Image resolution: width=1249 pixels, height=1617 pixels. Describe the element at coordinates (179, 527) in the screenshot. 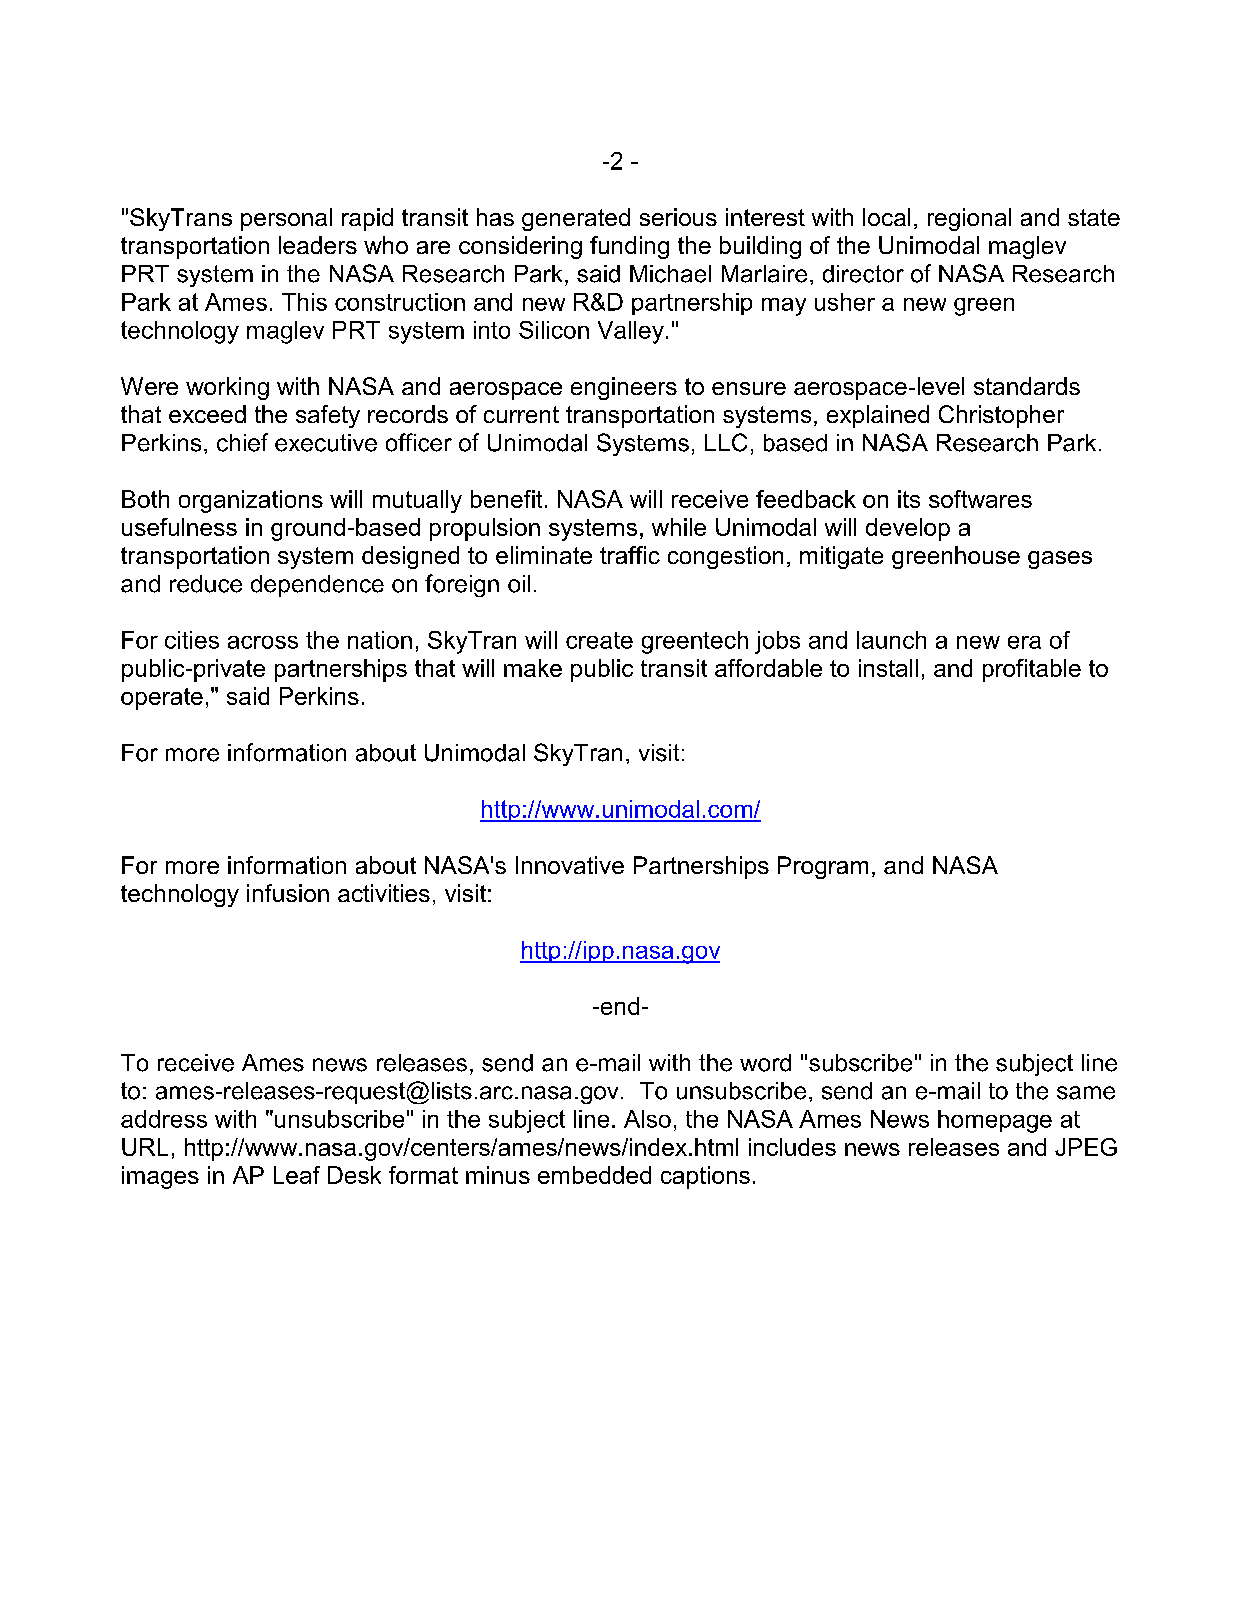

I see `usefulness` at that location.
